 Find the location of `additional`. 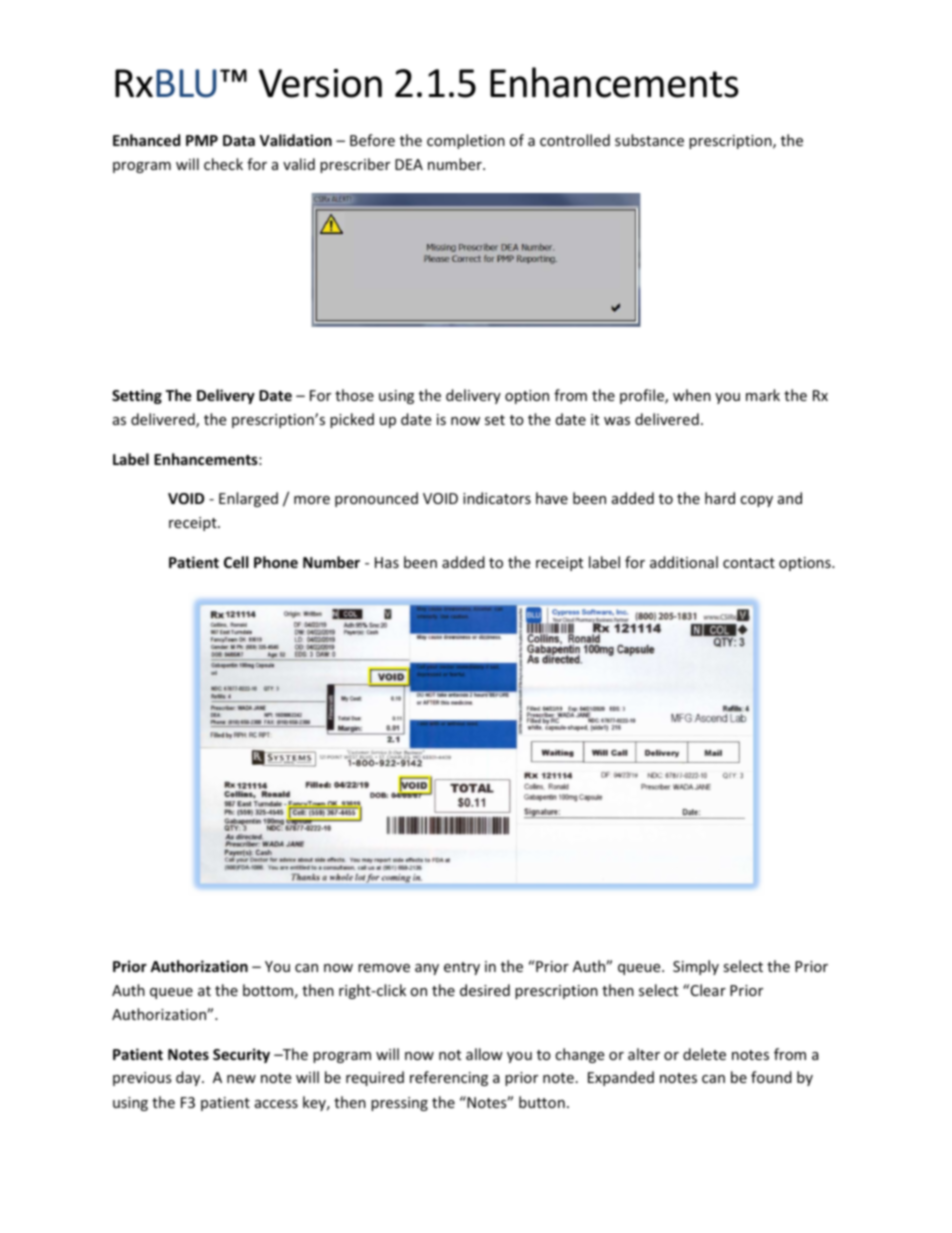

additional is located at coordinates (684, 562).
